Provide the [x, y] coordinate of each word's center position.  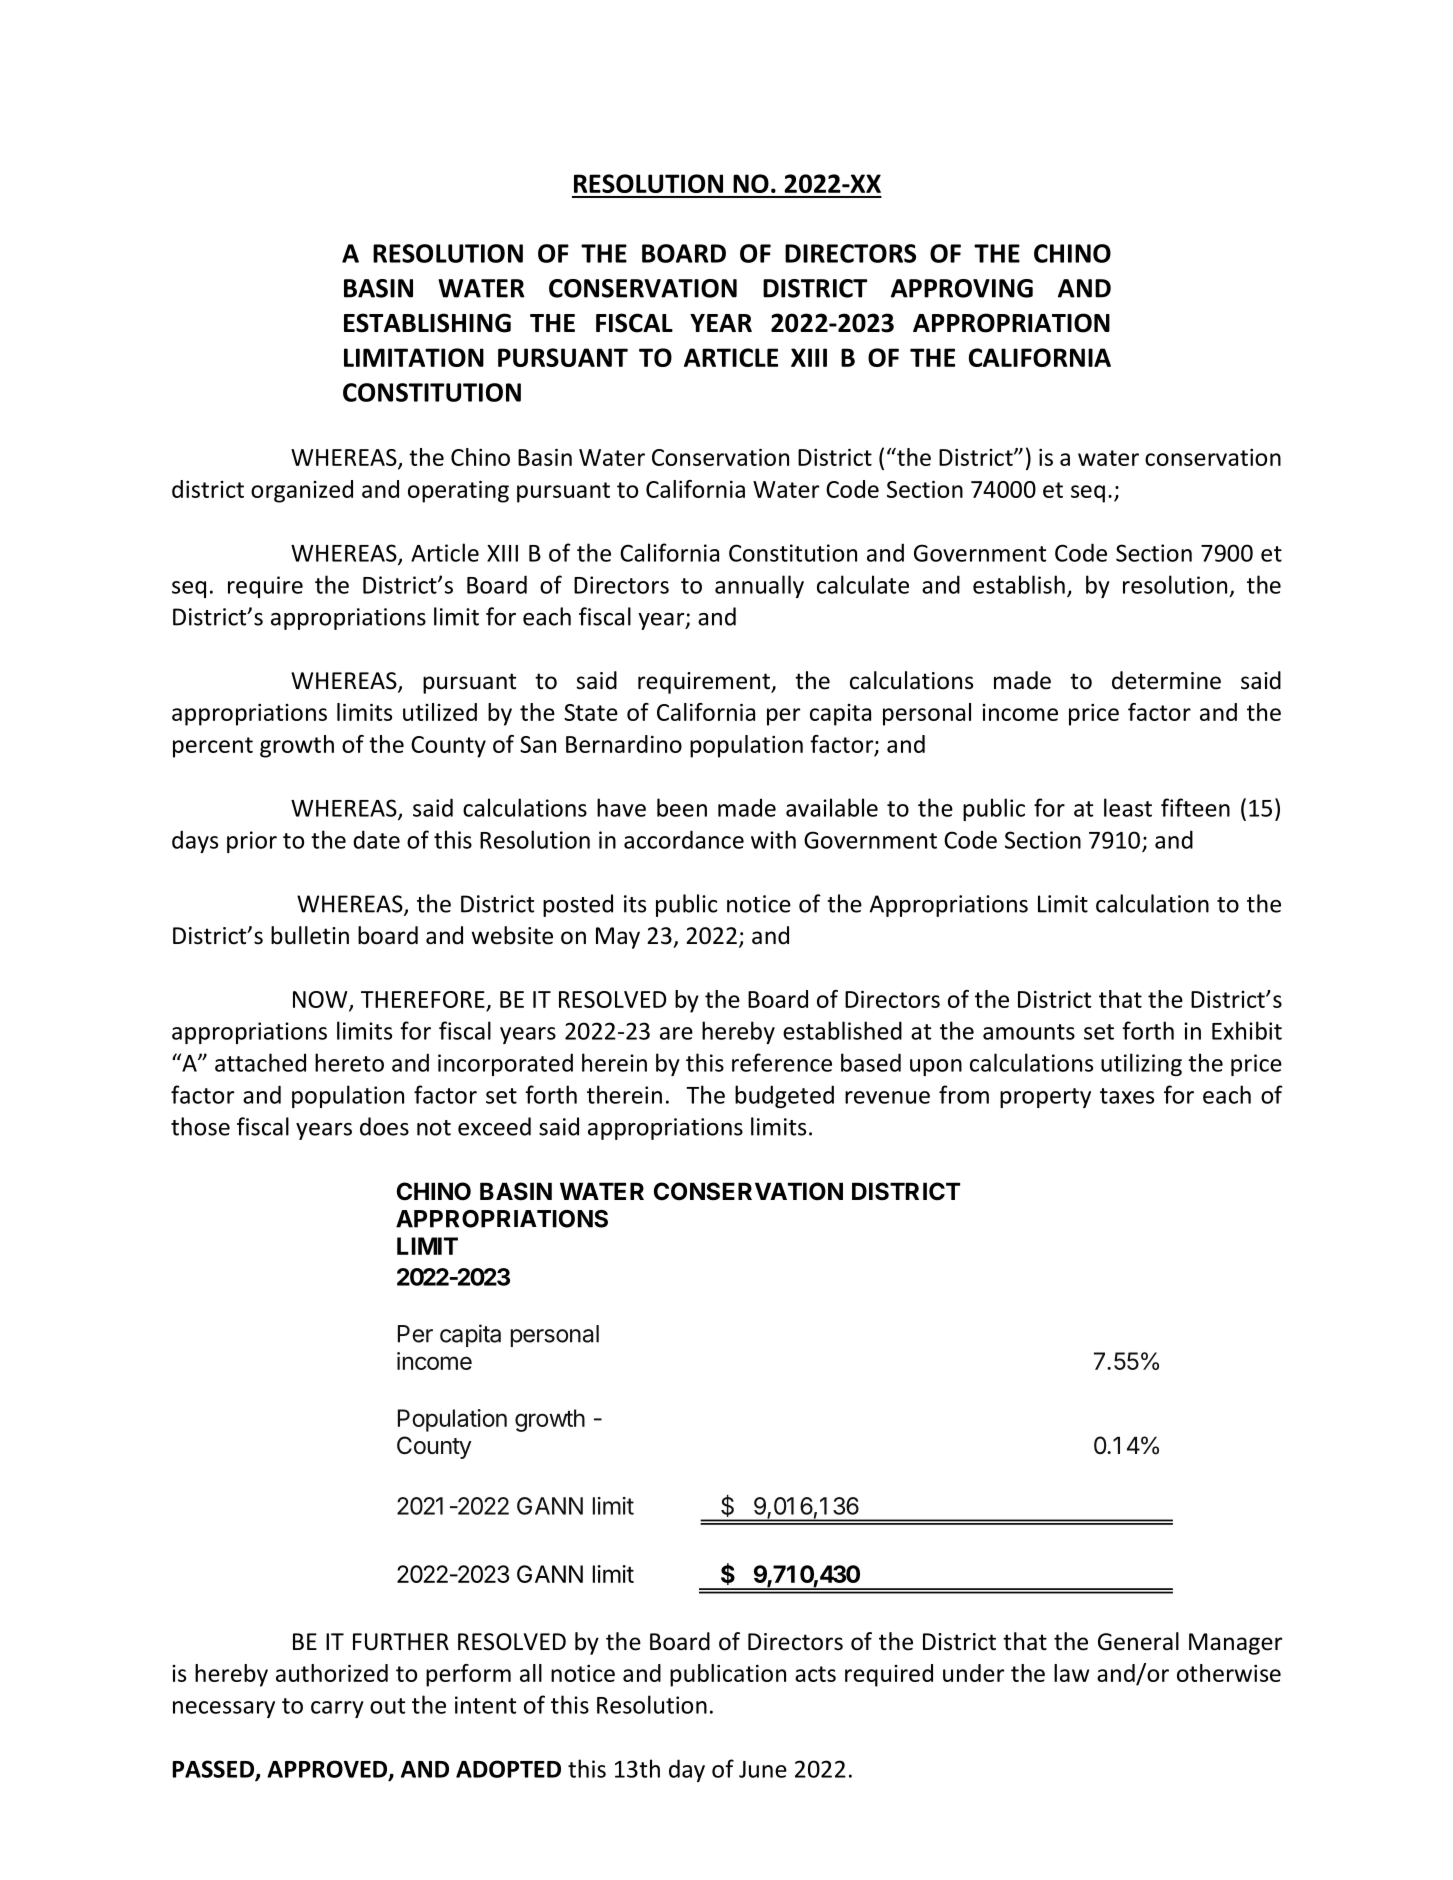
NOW [321, 1000]
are [676, 1033]
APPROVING [962, 288]
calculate [863, 584]
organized [302, 491]
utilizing [1141, 1064]
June [763, 1769]
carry [337, 1709]
